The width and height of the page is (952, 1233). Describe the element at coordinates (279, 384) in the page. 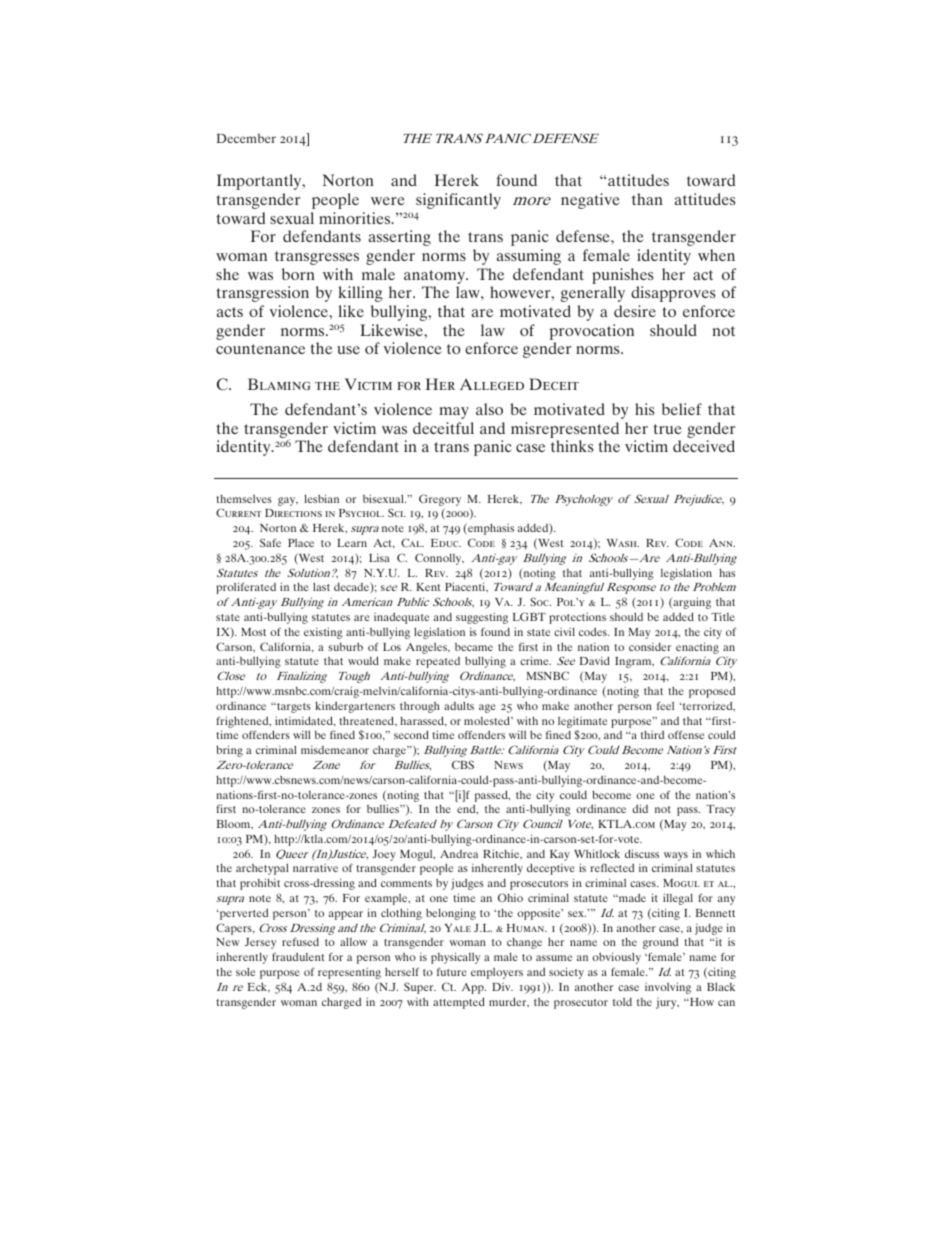

I see `Blaming` at that location.
